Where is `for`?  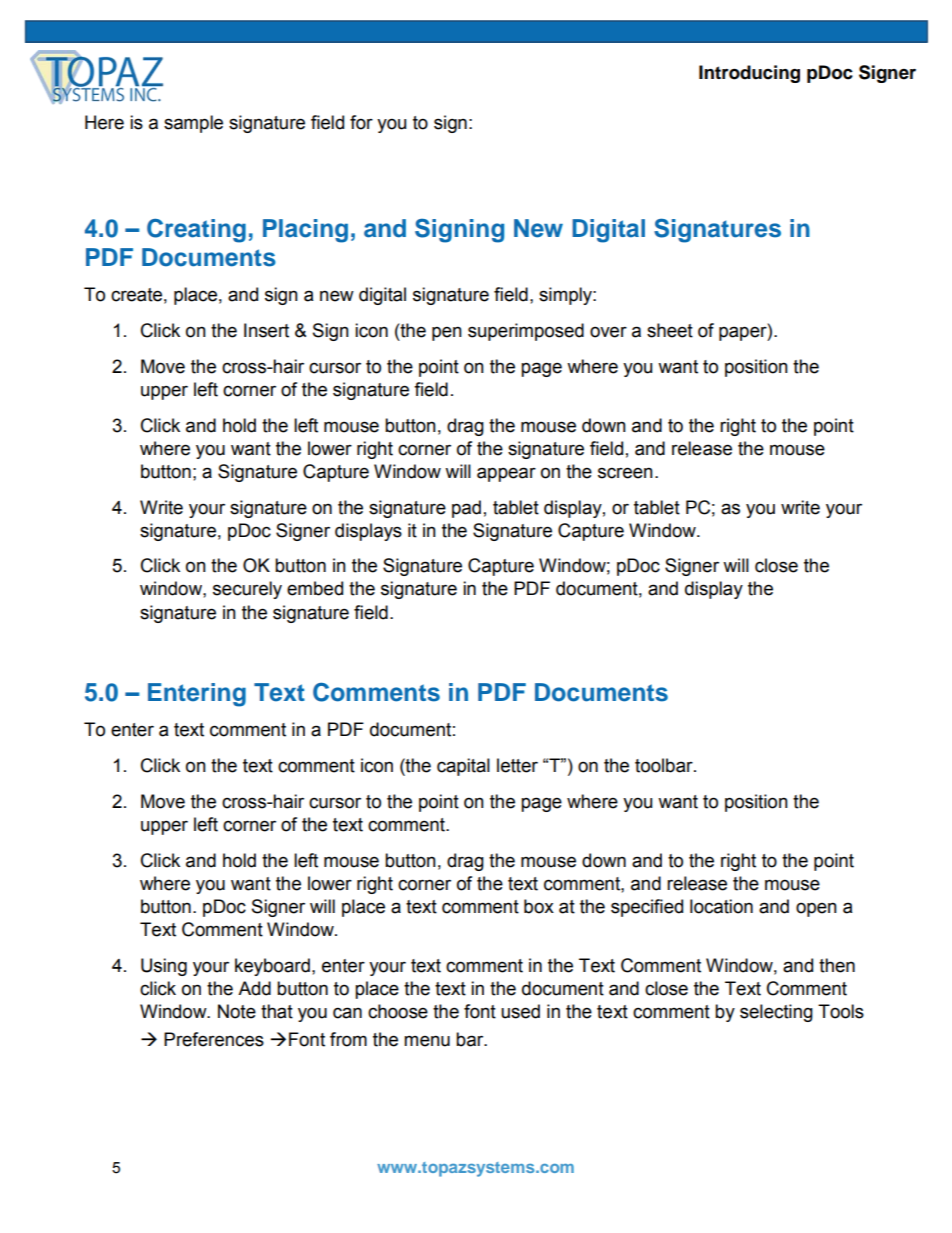 for is located at coordinates (361, 122).
